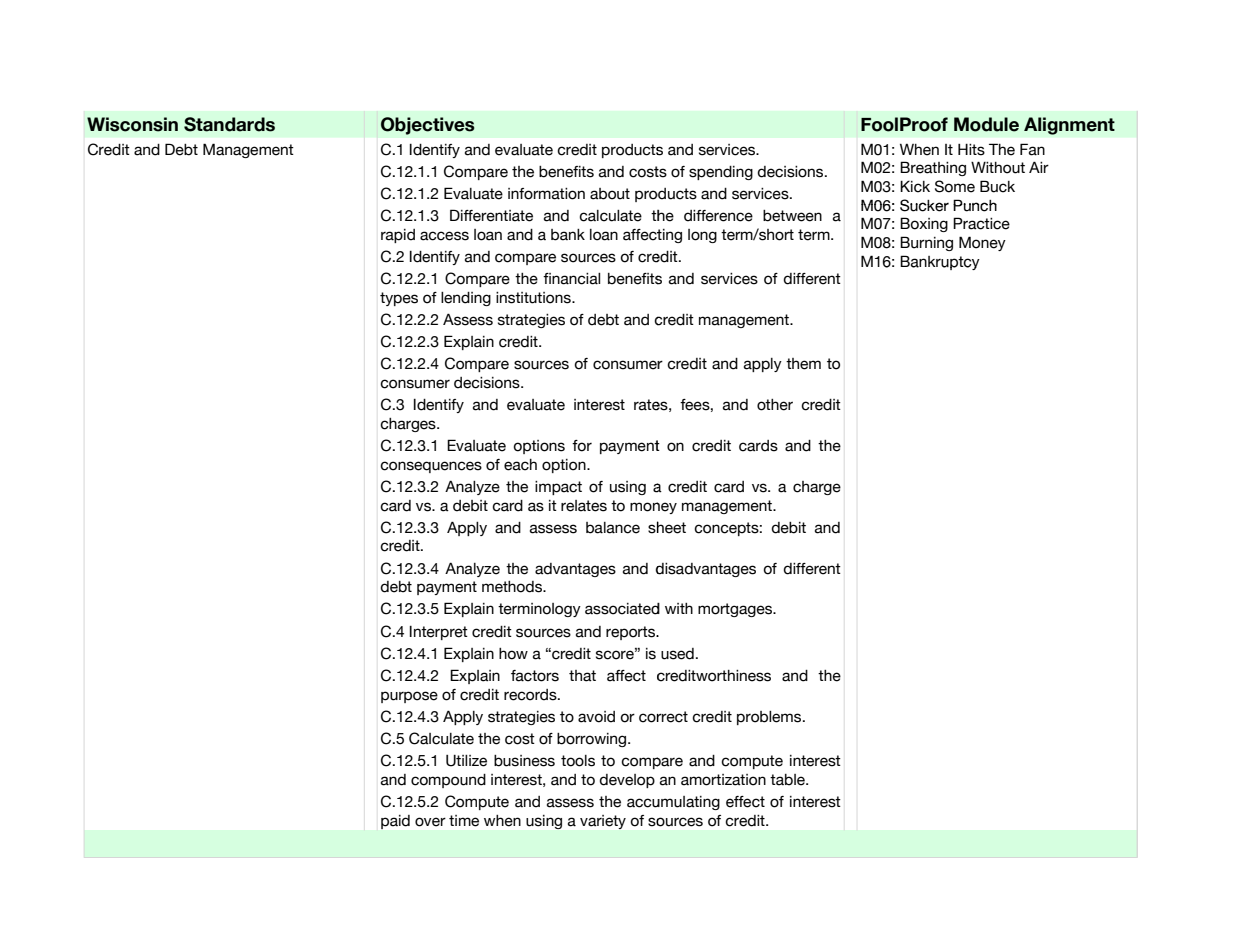 The width and height of the page is (1233, 952). What do you see at coordinates (534, 298) in the page?
I see `institutions` at bounding box center [534, 298].
